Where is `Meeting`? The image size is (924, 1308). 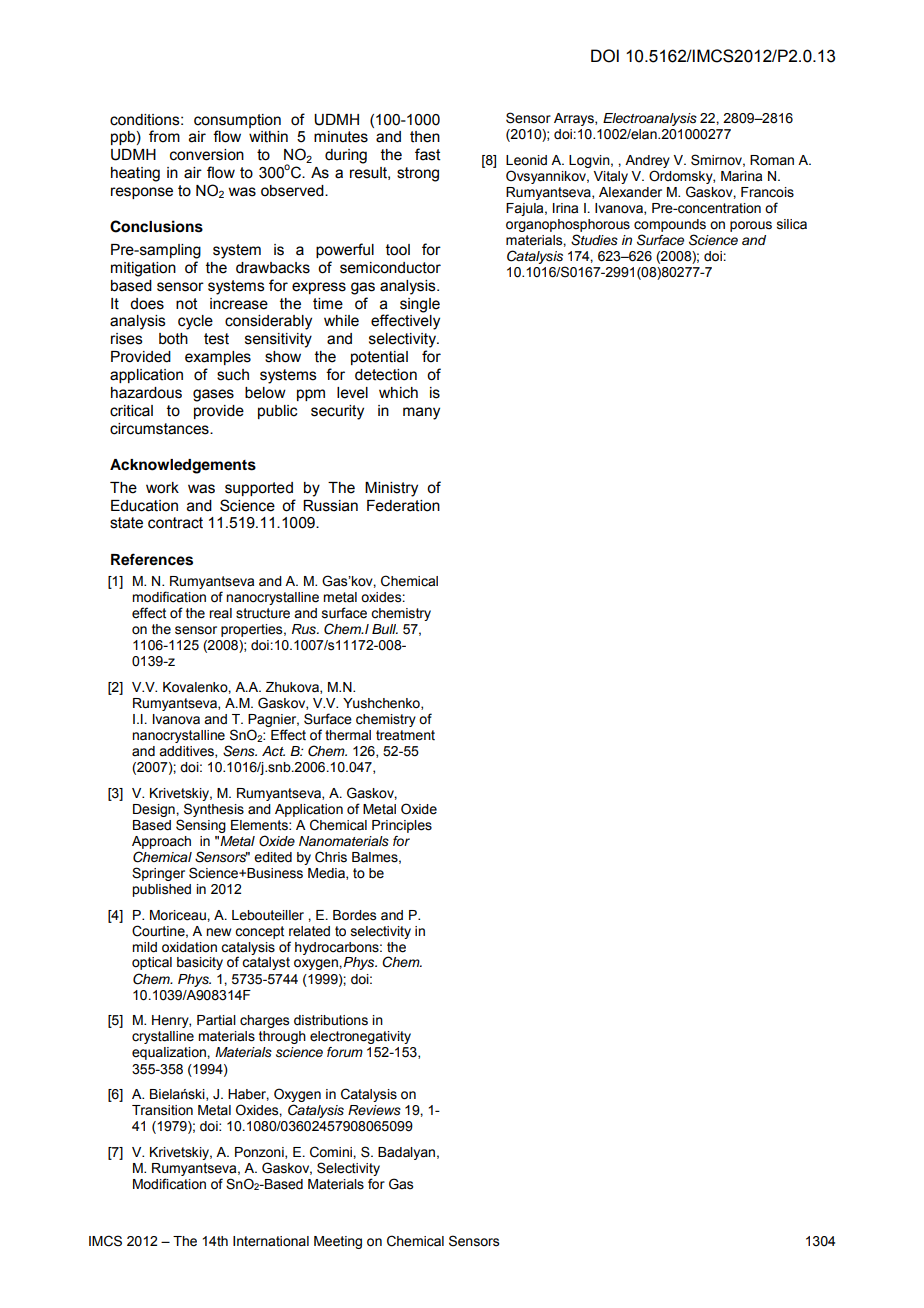 Meeting is located at coordinates (338, 1242).
